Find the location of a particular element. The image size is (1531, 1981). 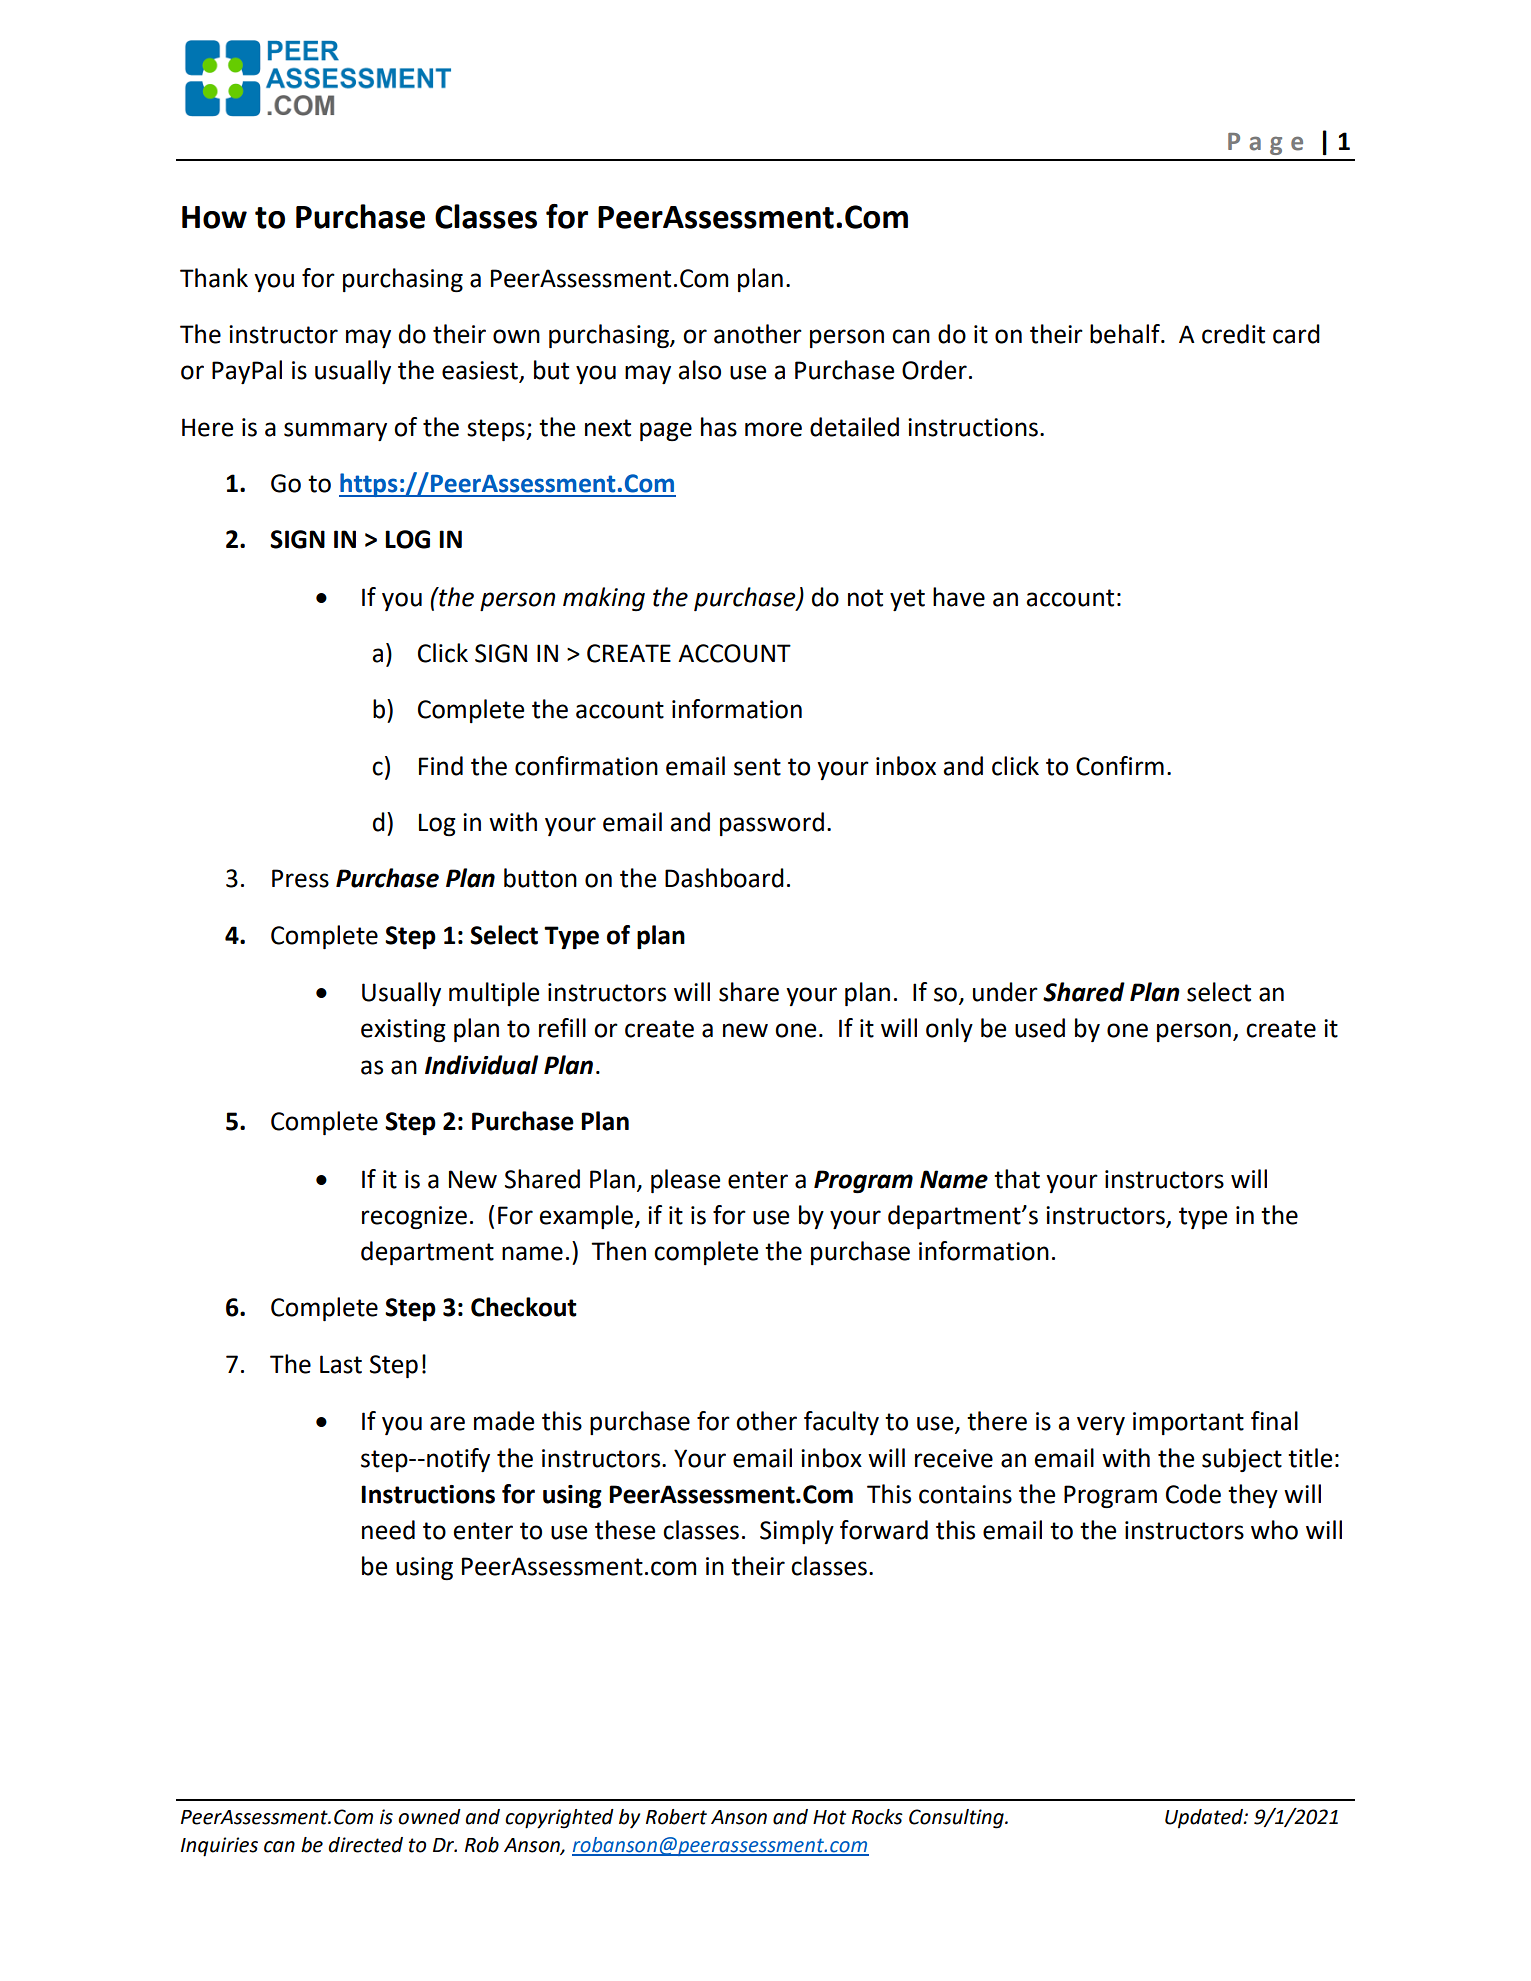

Thank is located at coordinates (214, 278).
